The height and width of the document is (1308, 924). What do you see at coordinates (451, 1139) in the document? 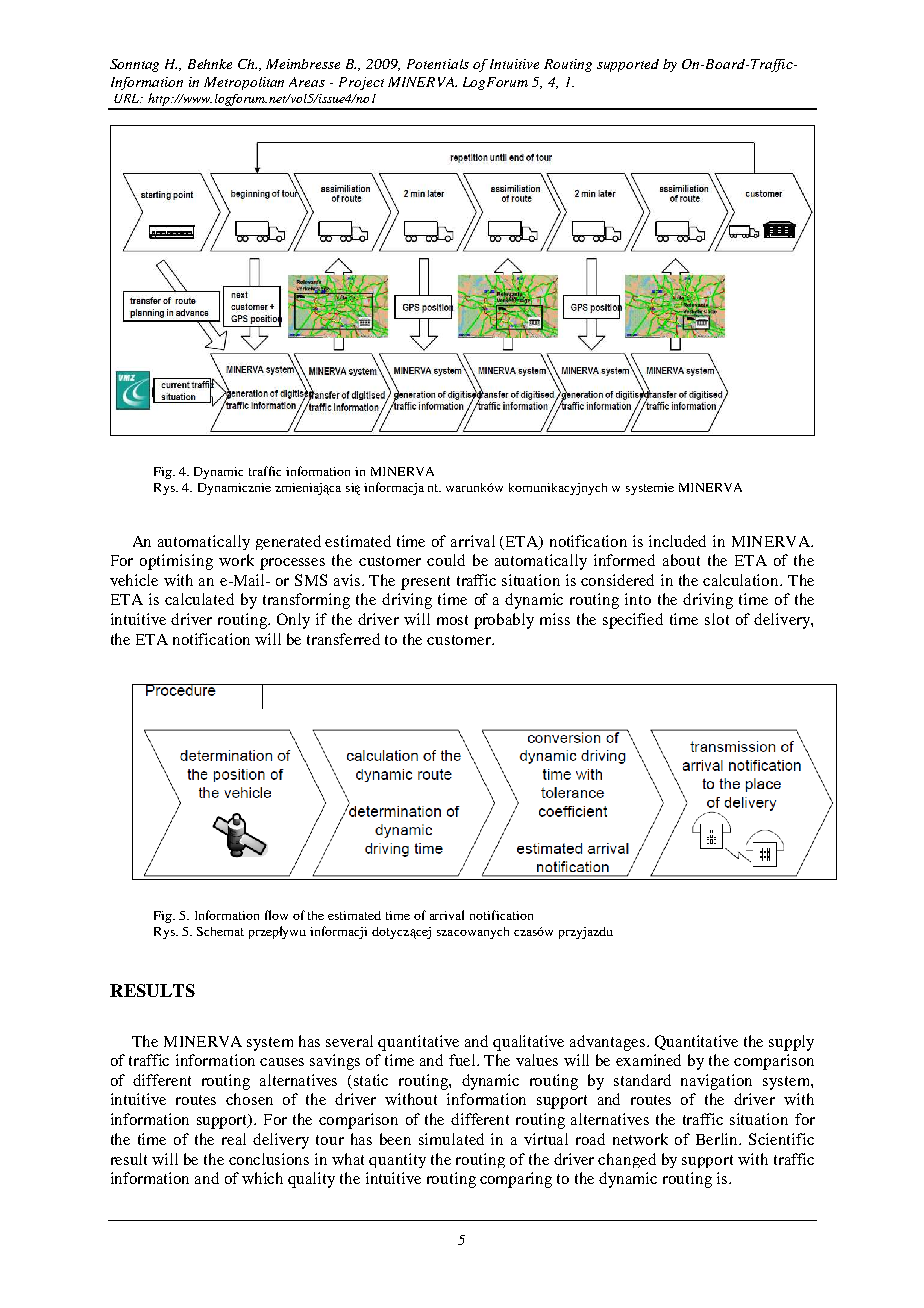
I see `simulated` at bounding box center [451, 1139].
